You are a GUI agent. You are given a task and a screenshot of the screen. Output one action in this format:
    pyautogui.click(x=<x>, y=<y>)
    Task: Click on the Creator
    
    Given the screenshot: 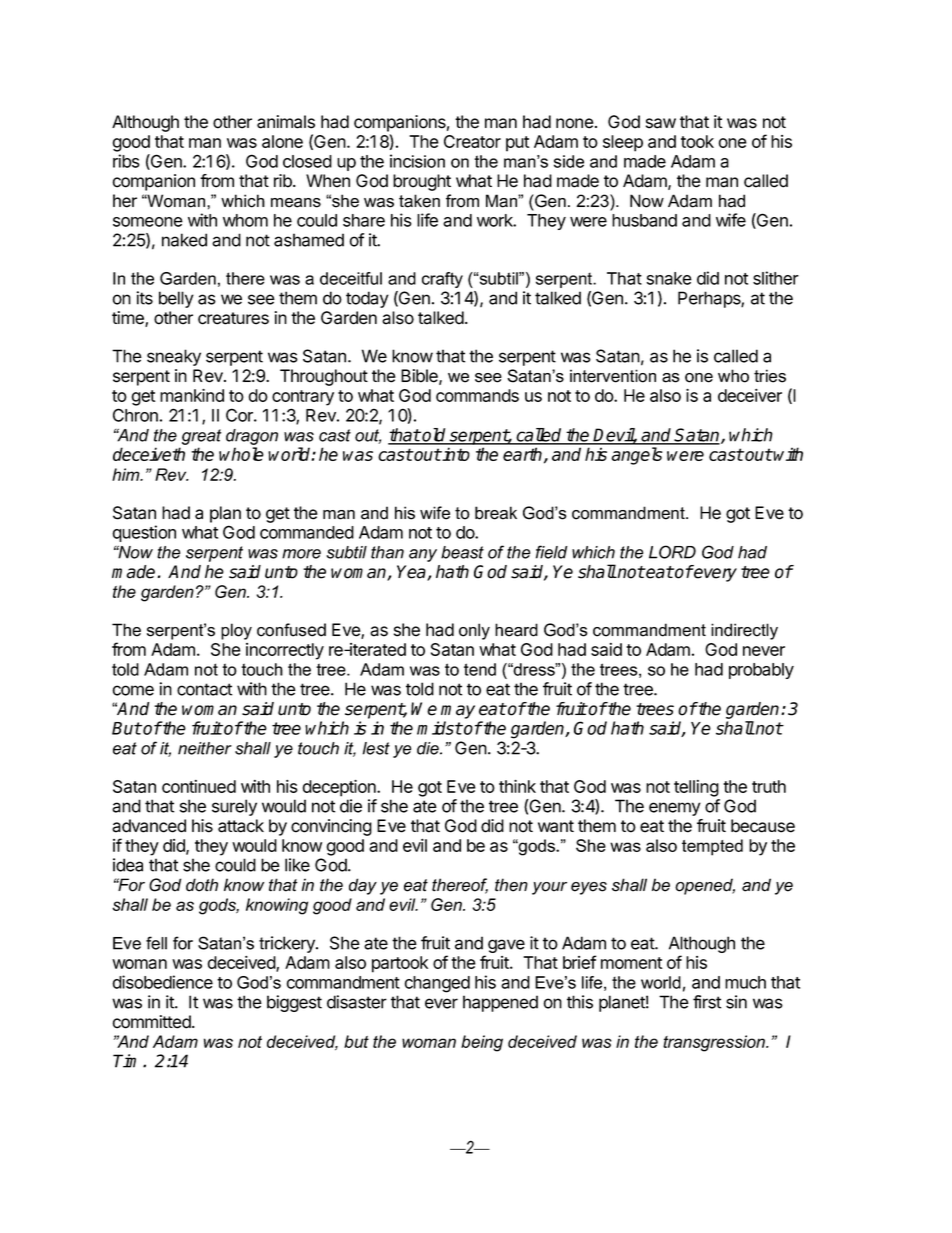 What is the action you would take?
    pyautogui.click(x=472, y=141)
